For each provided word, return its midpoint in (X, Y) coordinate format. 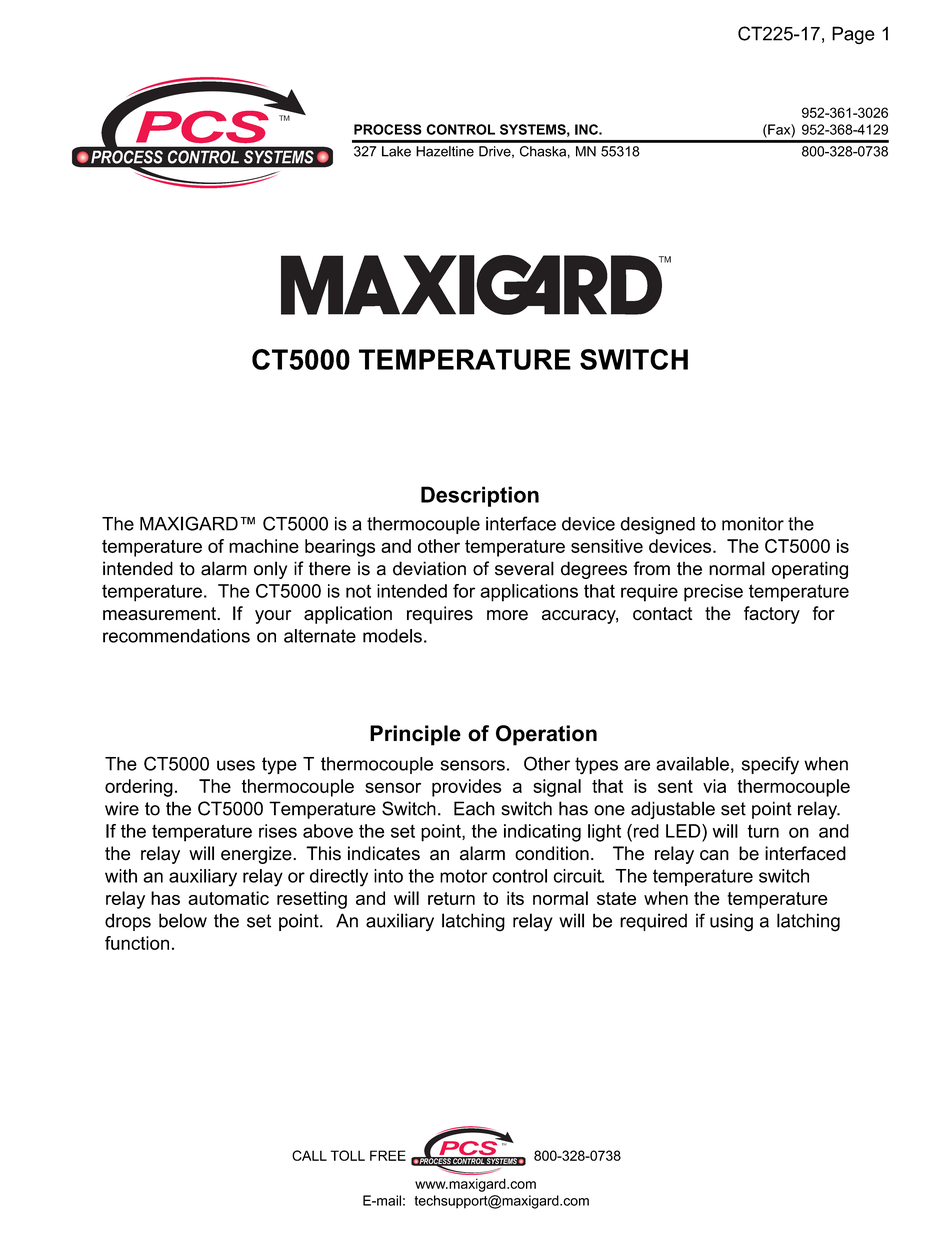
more (507, 615)
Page (853, 35)
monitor (753, 524)
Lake (396, 151)
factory (772, 615)
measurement (160, 614)
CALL (309, 1155)
